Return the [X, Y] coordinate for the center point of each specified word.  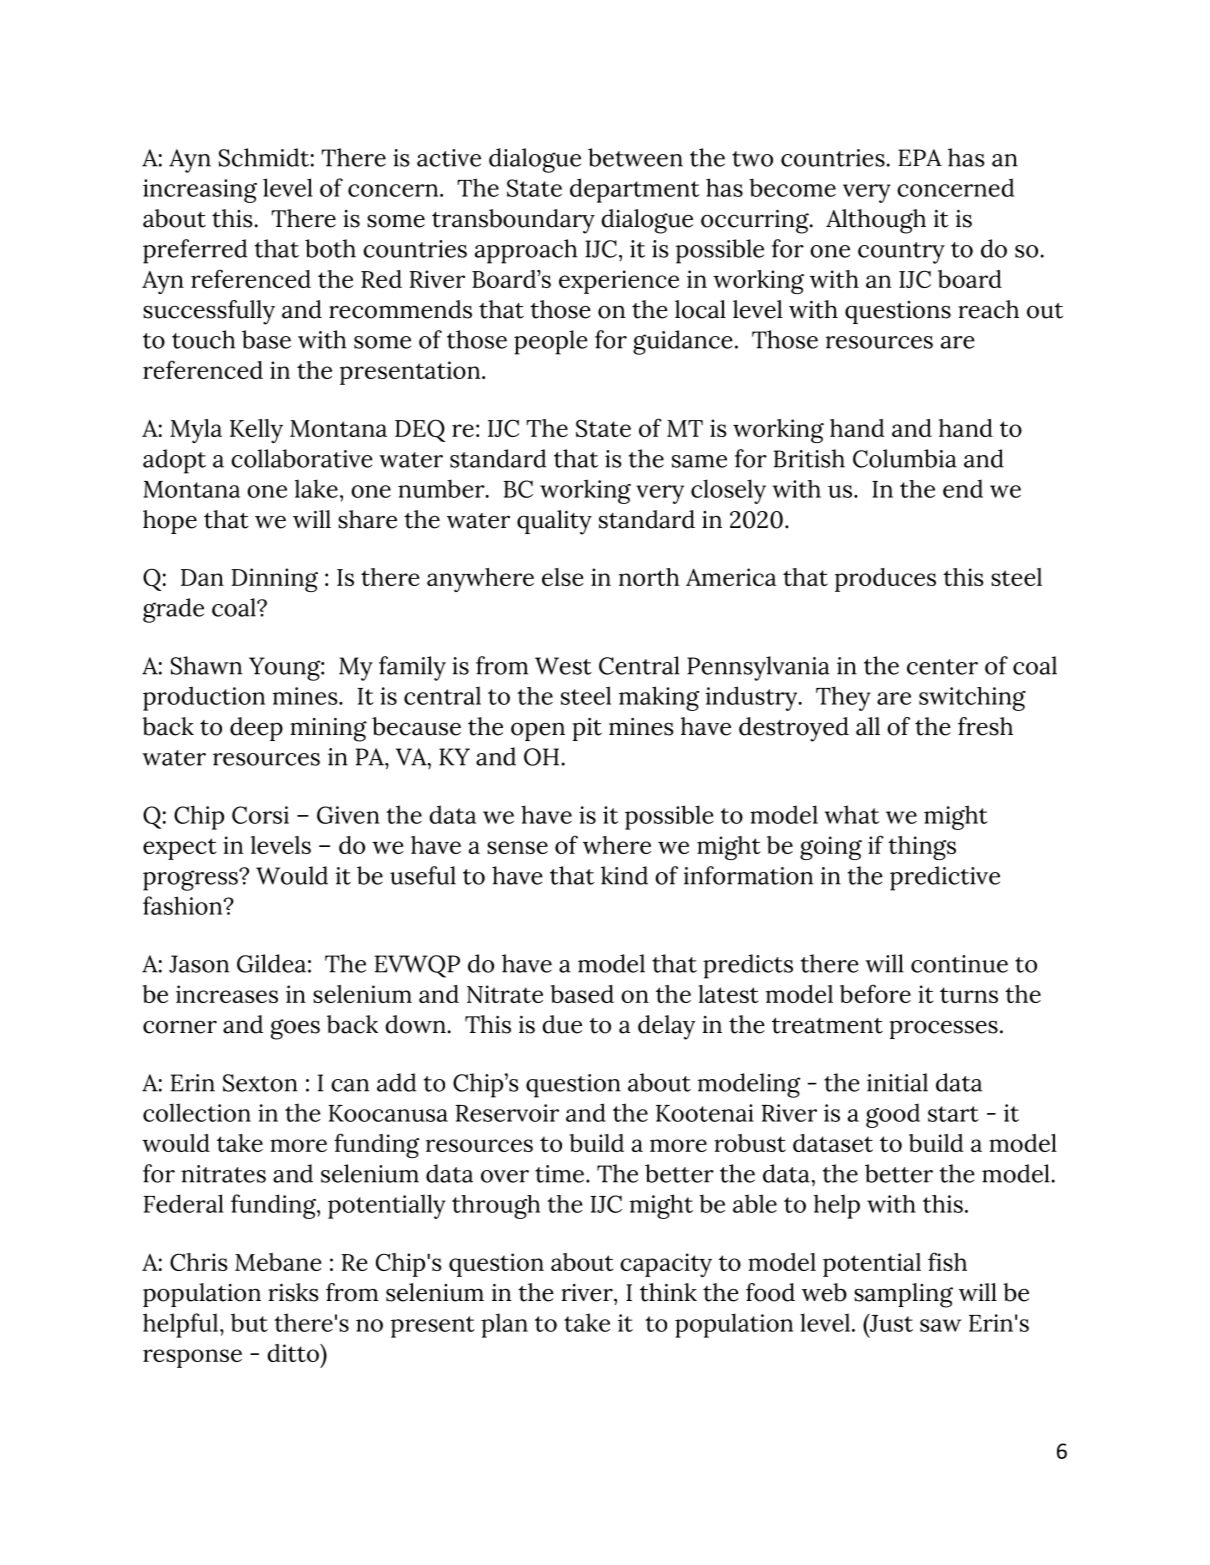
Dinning [275, 580]
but [249, 1322]
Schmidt [264, 157]
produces [885, 580]
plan [504, 1325]
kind [624, 875]
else [562, 577]
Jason [199, 964]
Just [890, 1323]
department [635, 190]
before [875, 993]
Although [876, 221]
